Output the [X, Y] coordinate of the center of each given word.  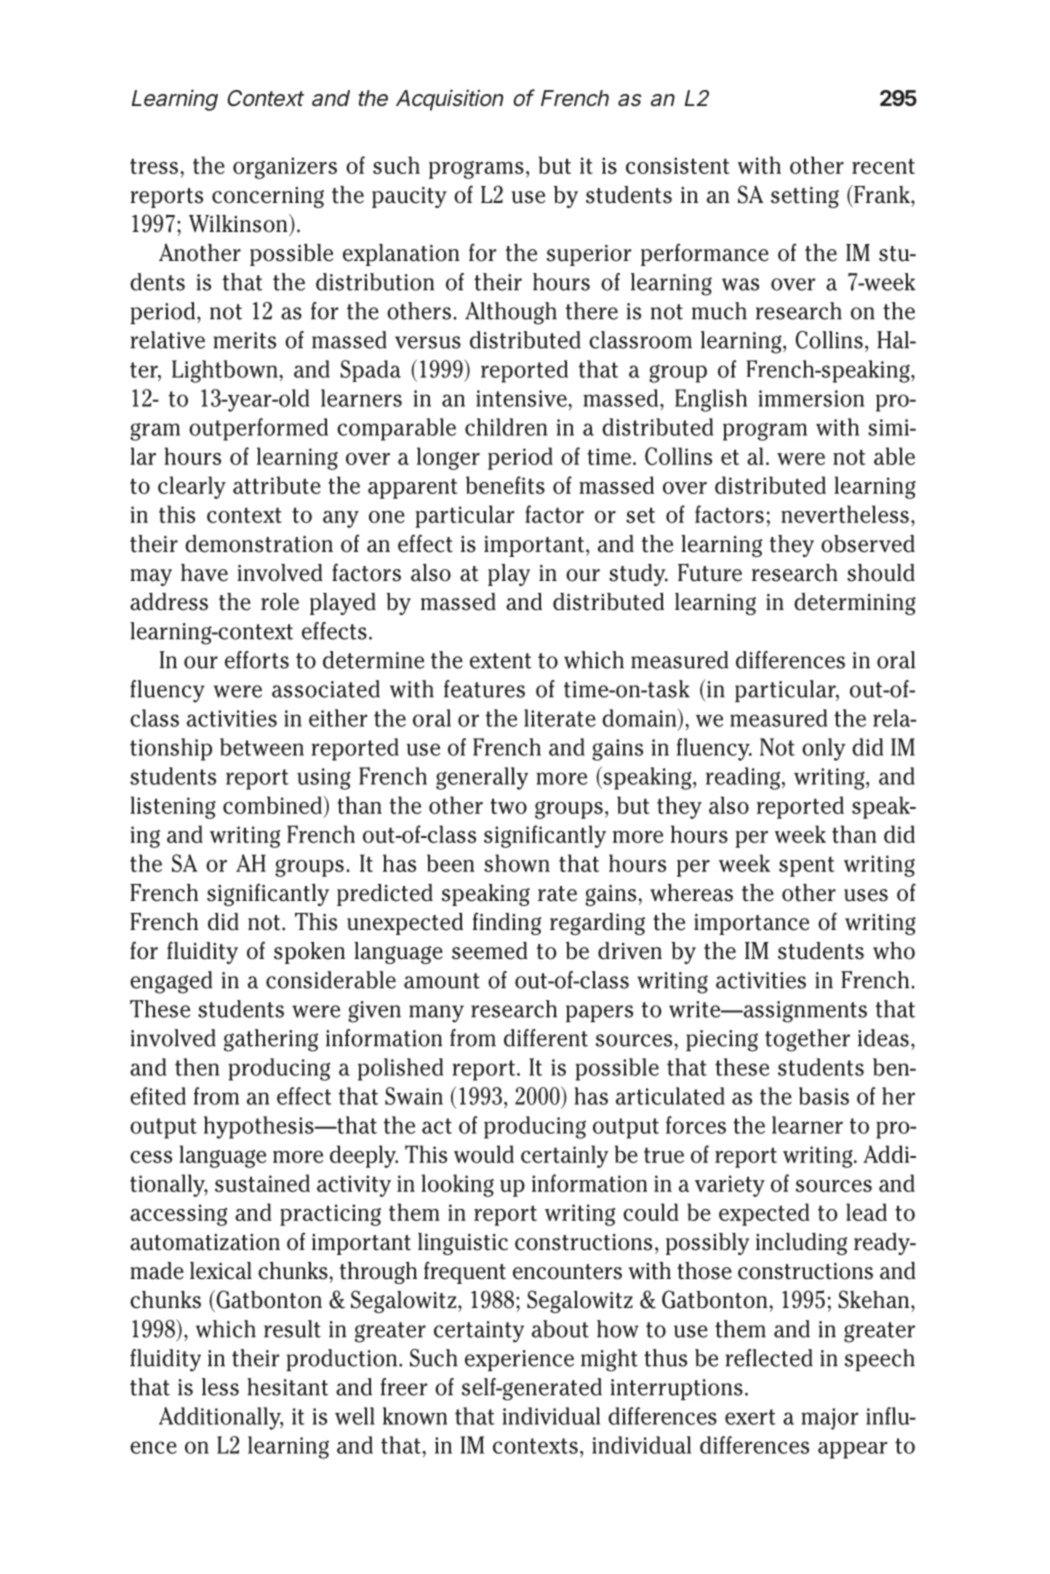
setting [805, 197]
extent [501, 661]
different [546, 1038]
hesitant [287, 1387]
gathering [271, 1040]
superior [589, 255]
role [280, 602]
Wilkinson [239, 223]
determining [855, 604]
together [807, 1040]
